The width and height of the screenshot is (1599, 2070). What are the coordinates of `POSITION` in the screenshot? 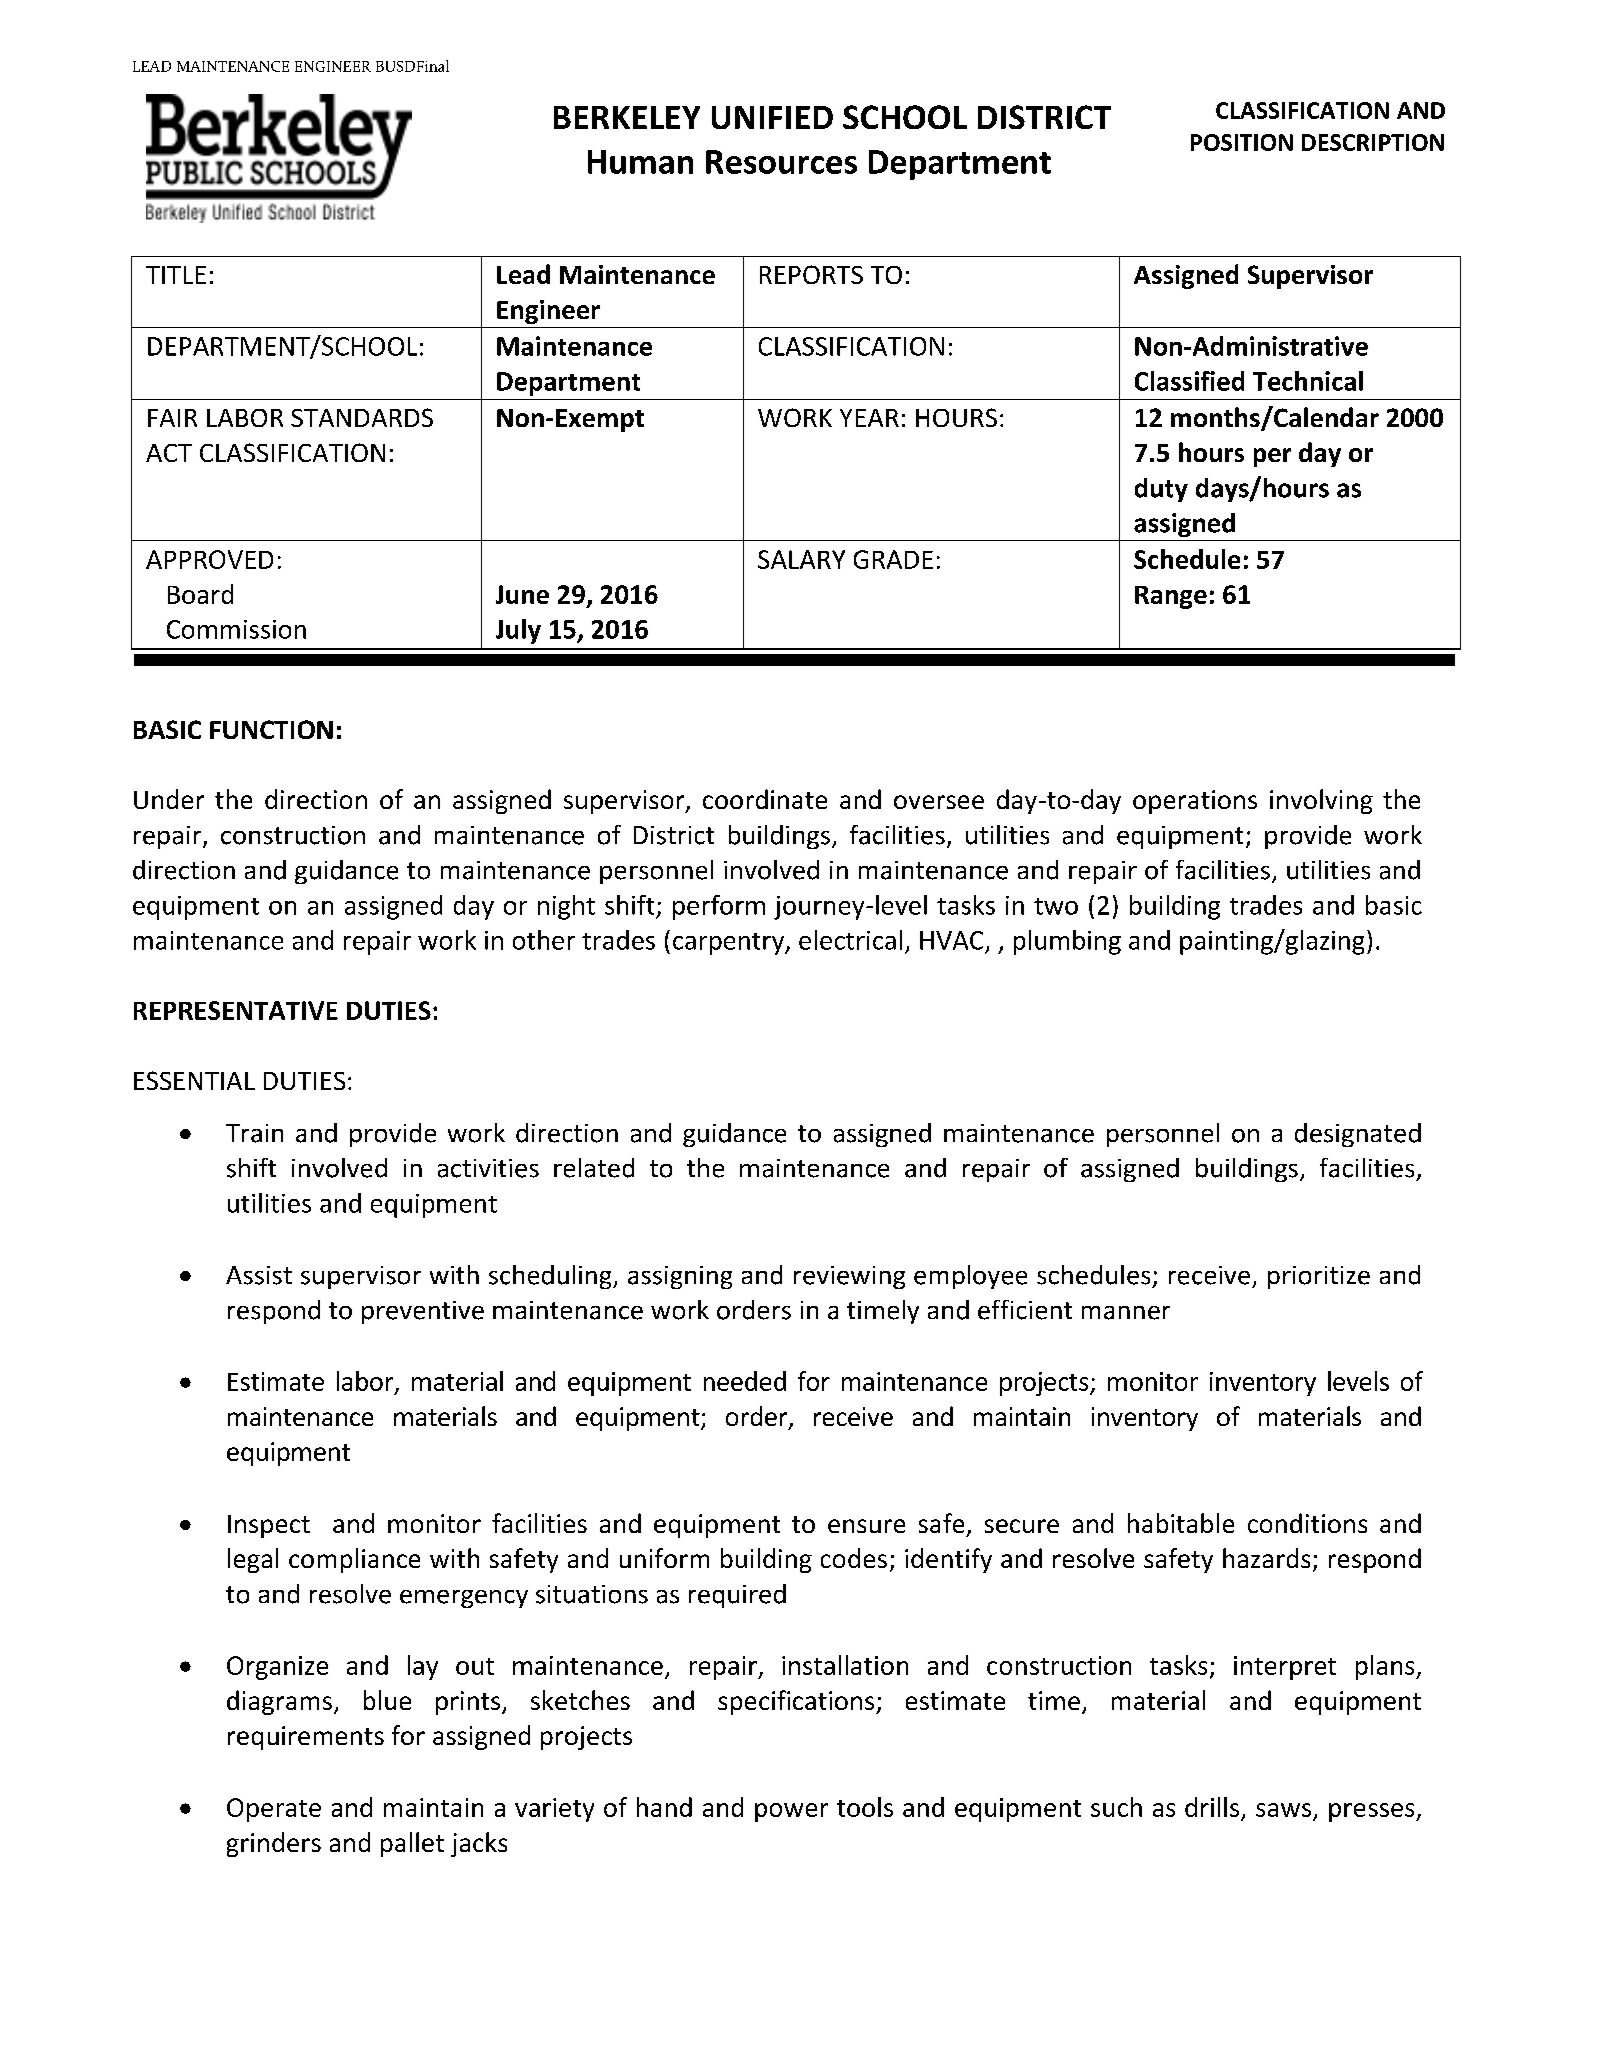 It's located at (1242, 142).
